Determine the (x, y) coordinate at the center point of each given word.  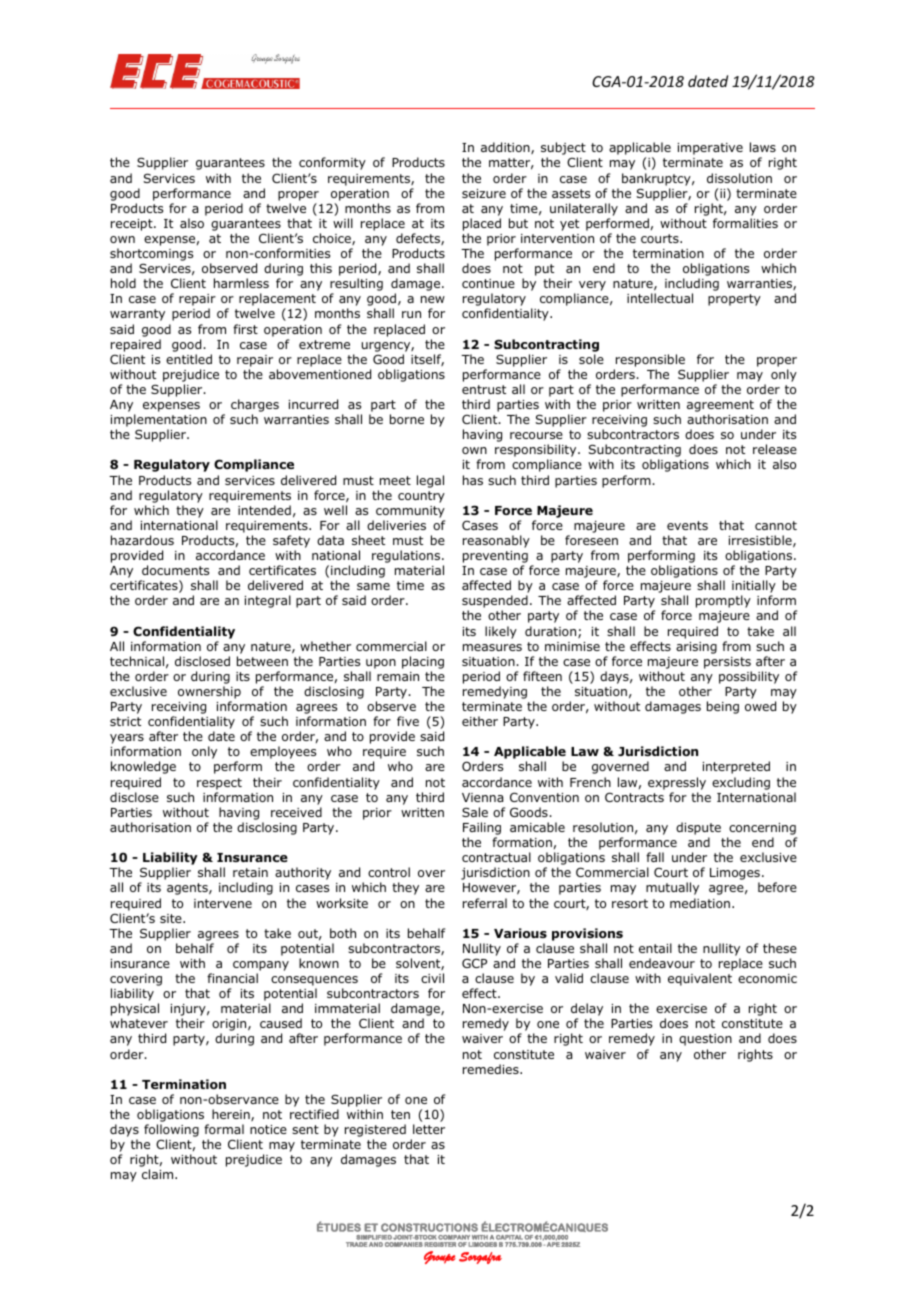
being (723, 707)
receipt (133, 225)
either (480, 721)
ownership (209, 692)
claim (159, 1174)
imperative (710, 149)
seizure (484, 193)
